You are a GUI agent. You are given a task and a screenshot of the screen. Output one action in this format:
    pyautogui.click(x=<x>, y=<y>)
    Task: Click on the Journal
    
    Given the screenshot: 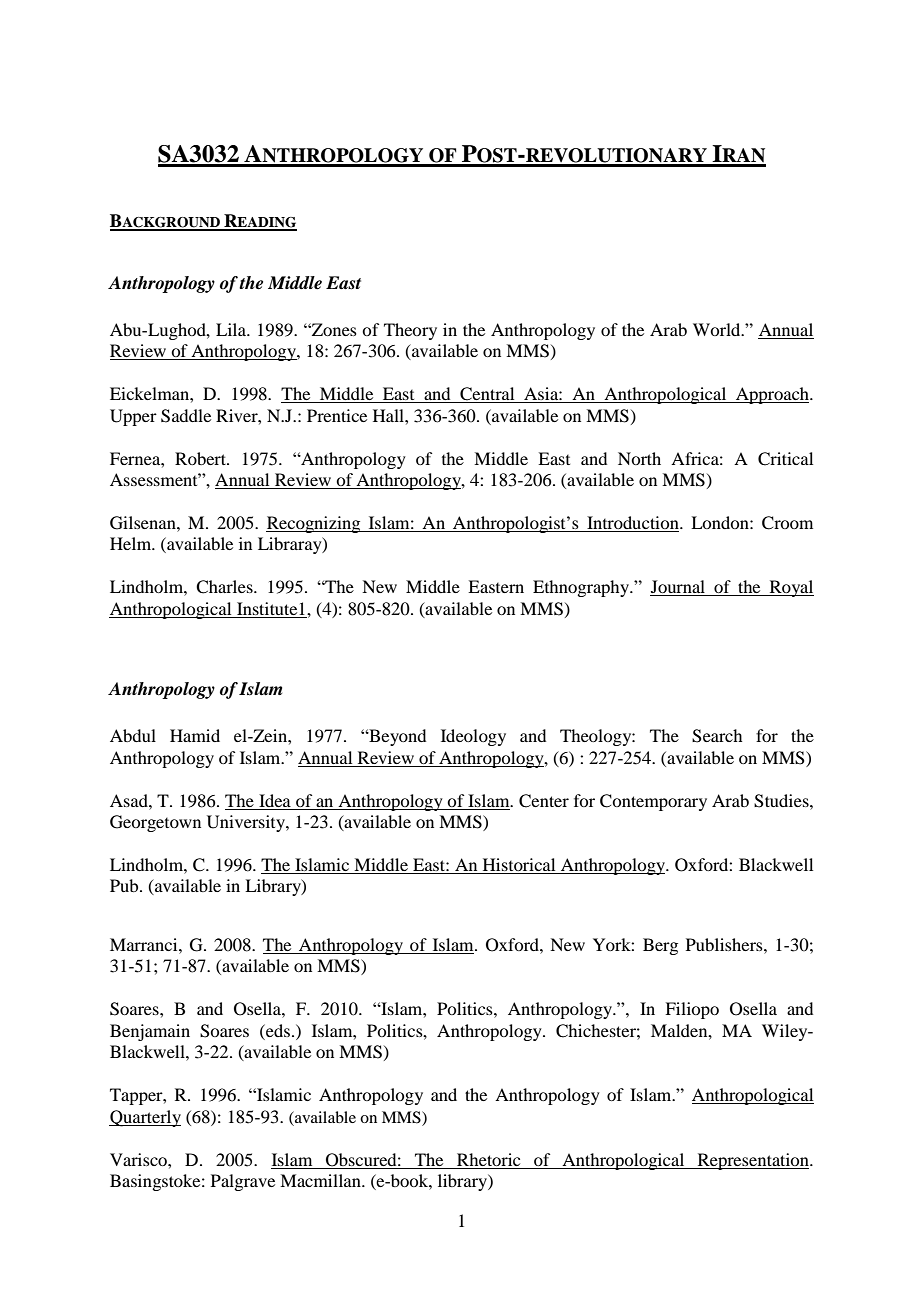 What is the action you would take?
    pyautogui.click(x=679, y=588)
